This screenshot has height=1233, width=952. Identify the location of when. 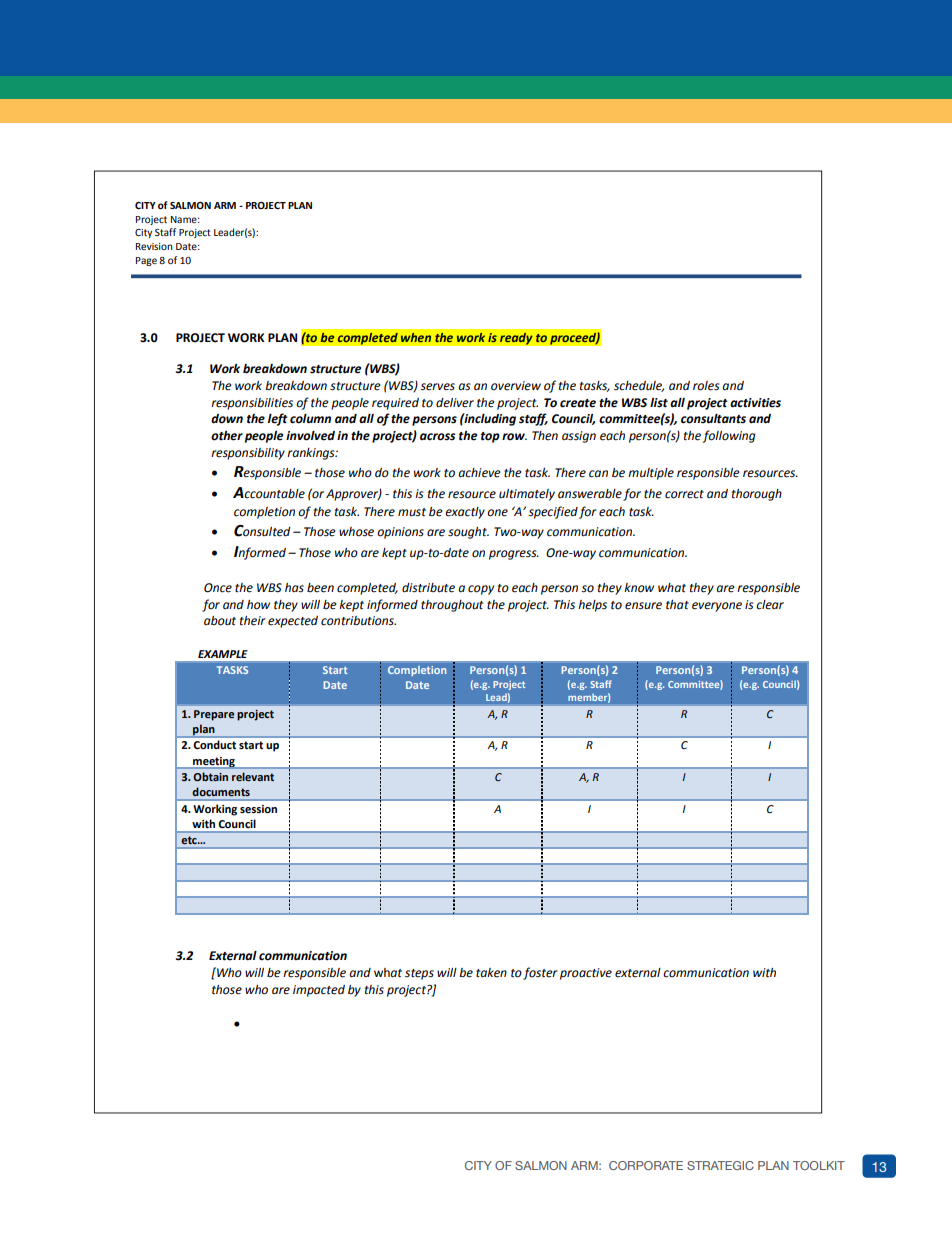
(416, 337).
